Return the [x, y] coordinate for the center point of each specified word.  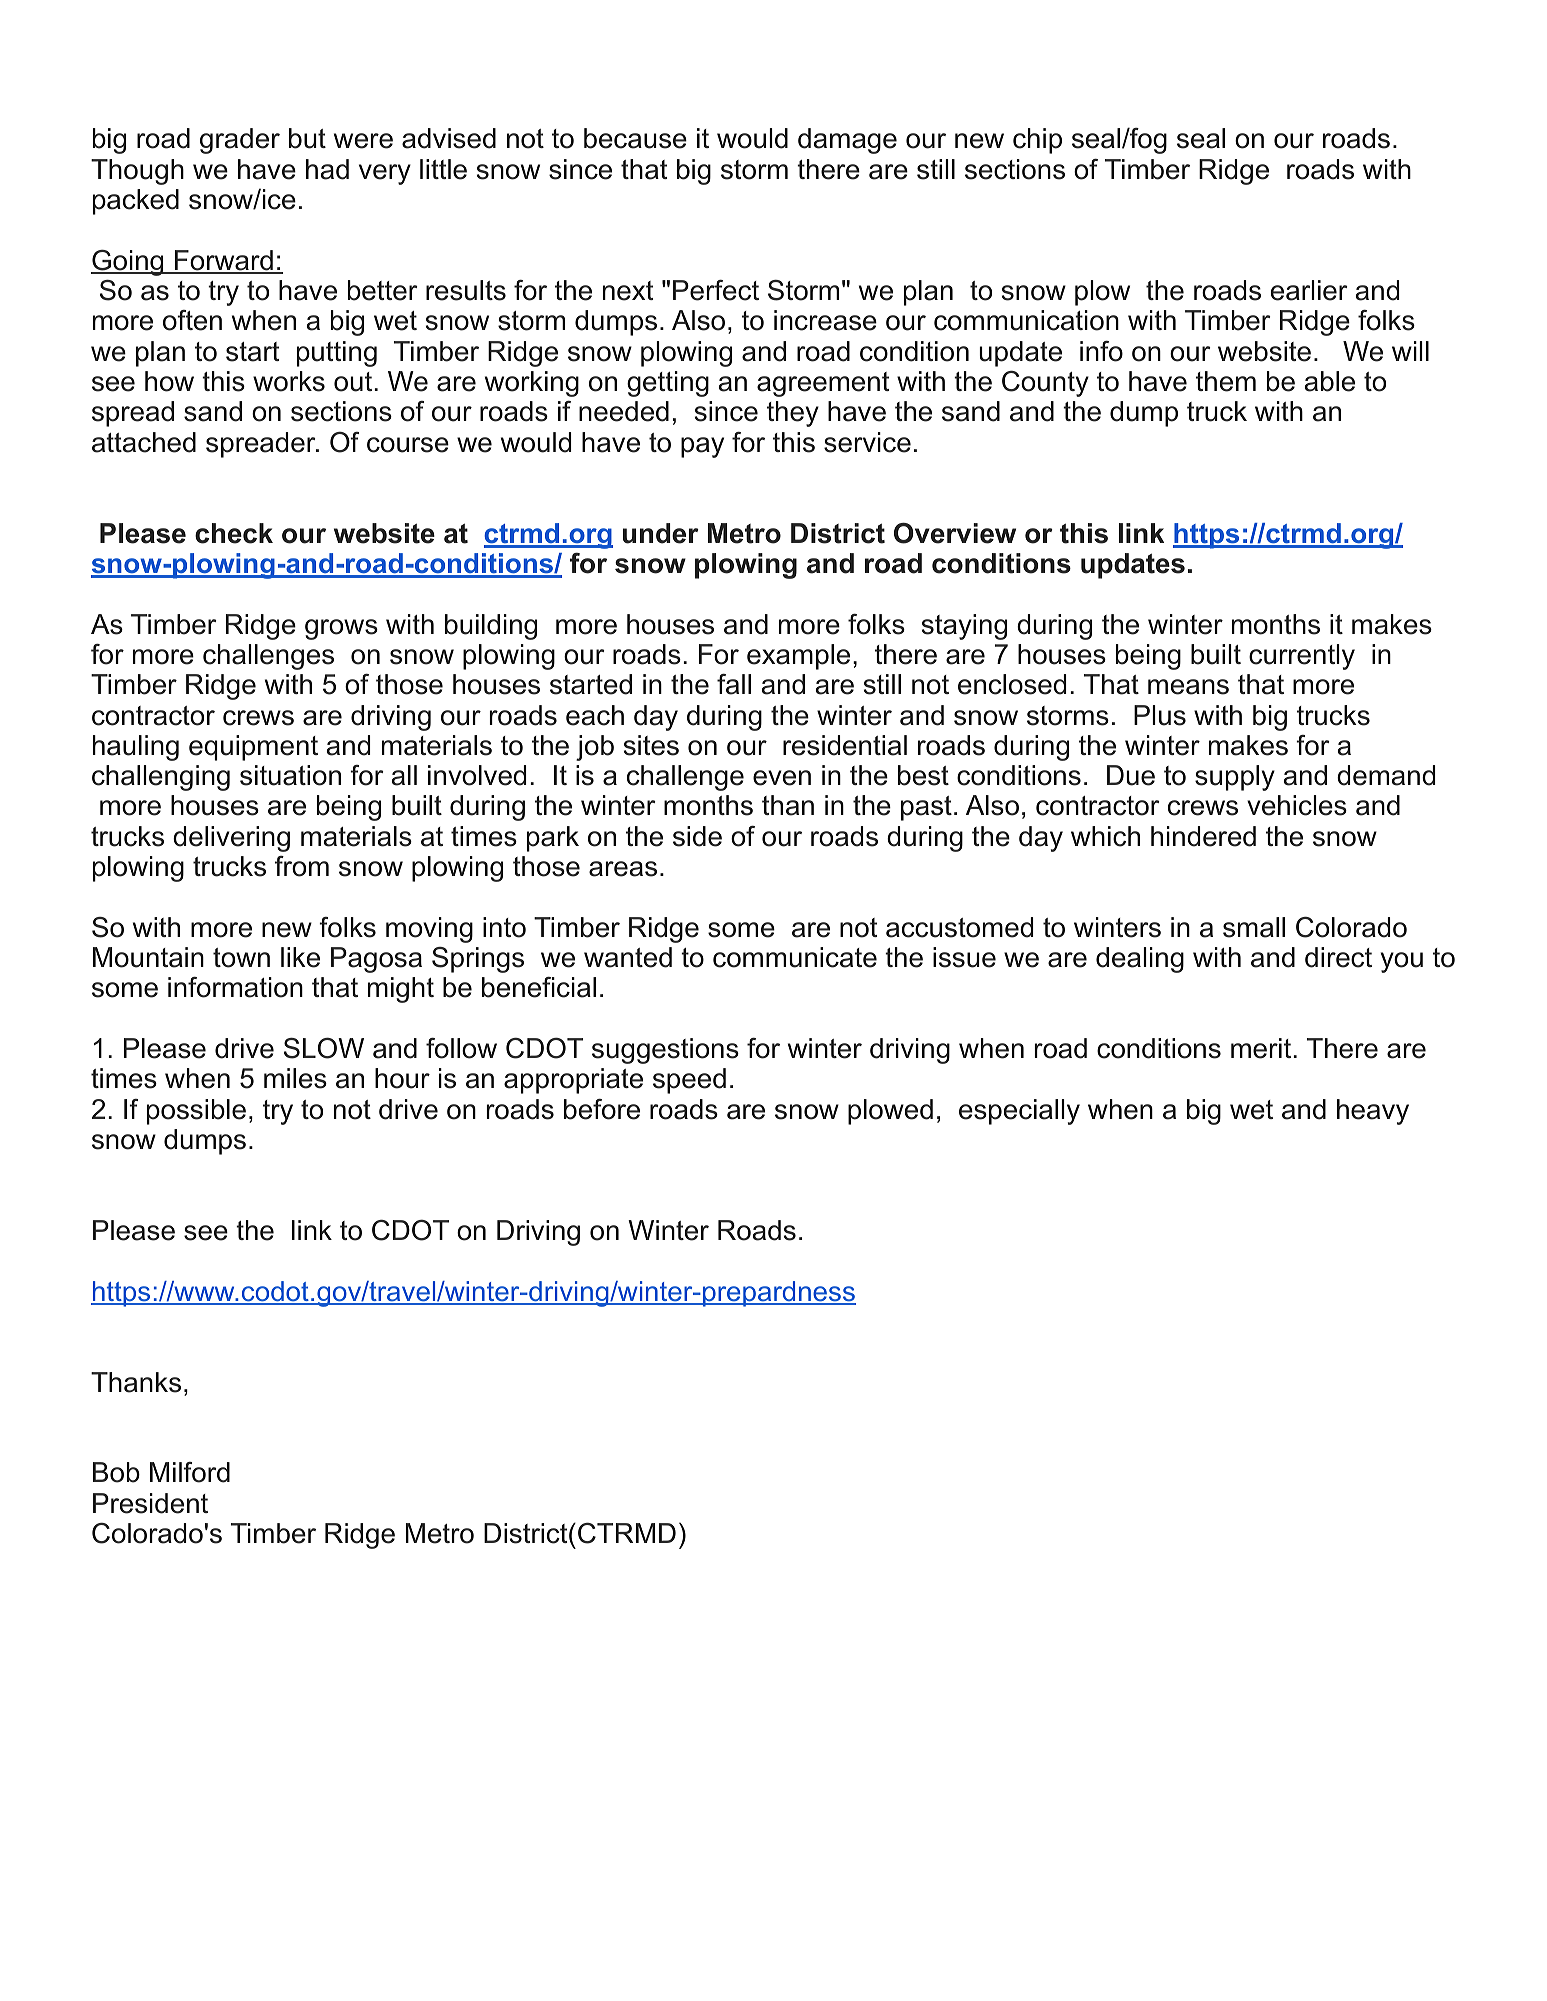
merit [1262, 1048]
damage [847, 141]
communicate [795, 957]
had [327, 169]
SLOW [324, 1048]
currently [1302, 657]
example [798, 657]
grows [341, 629]
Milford [190, 1472]
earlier [1309, 290]
